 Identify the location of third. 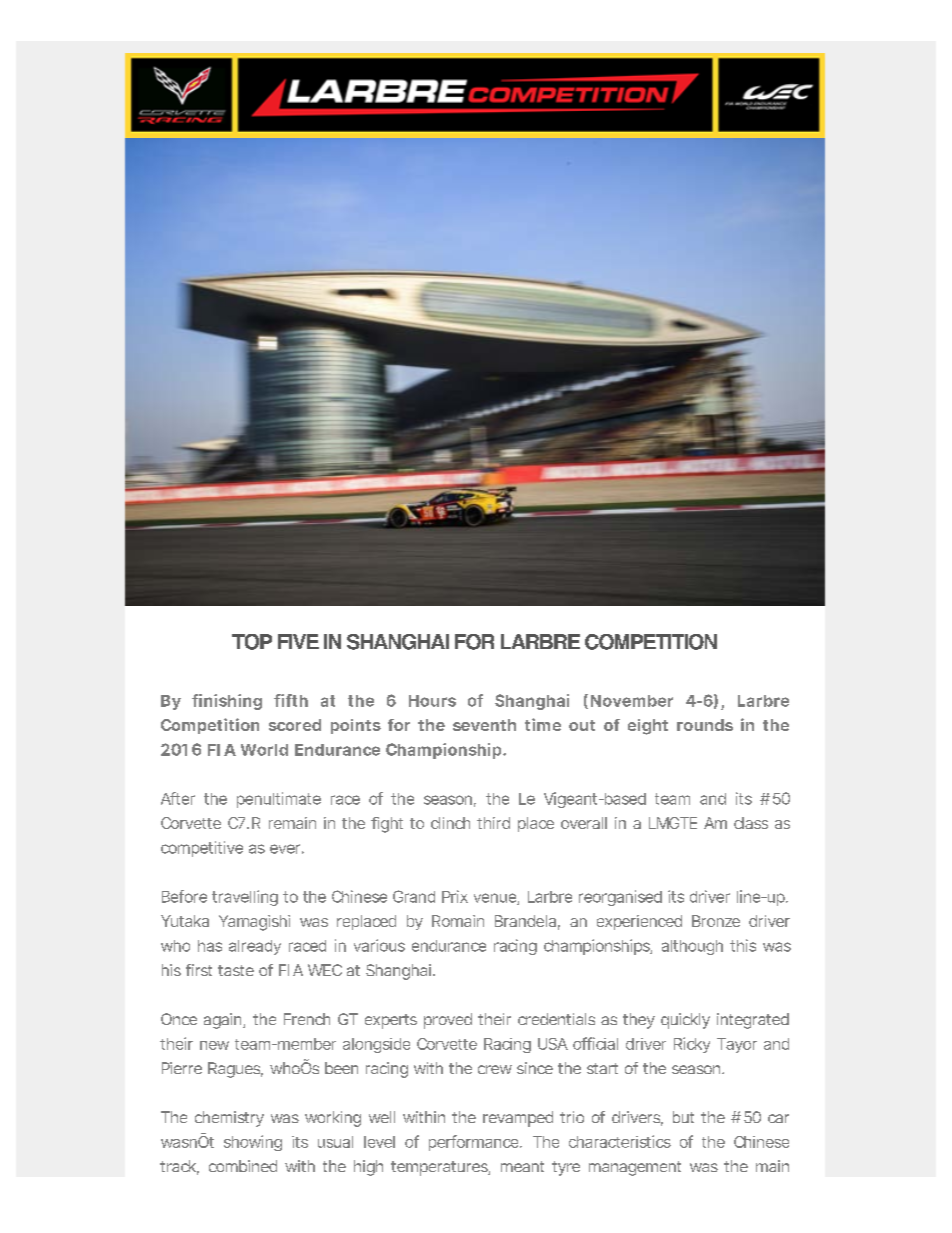
(493, 823).
